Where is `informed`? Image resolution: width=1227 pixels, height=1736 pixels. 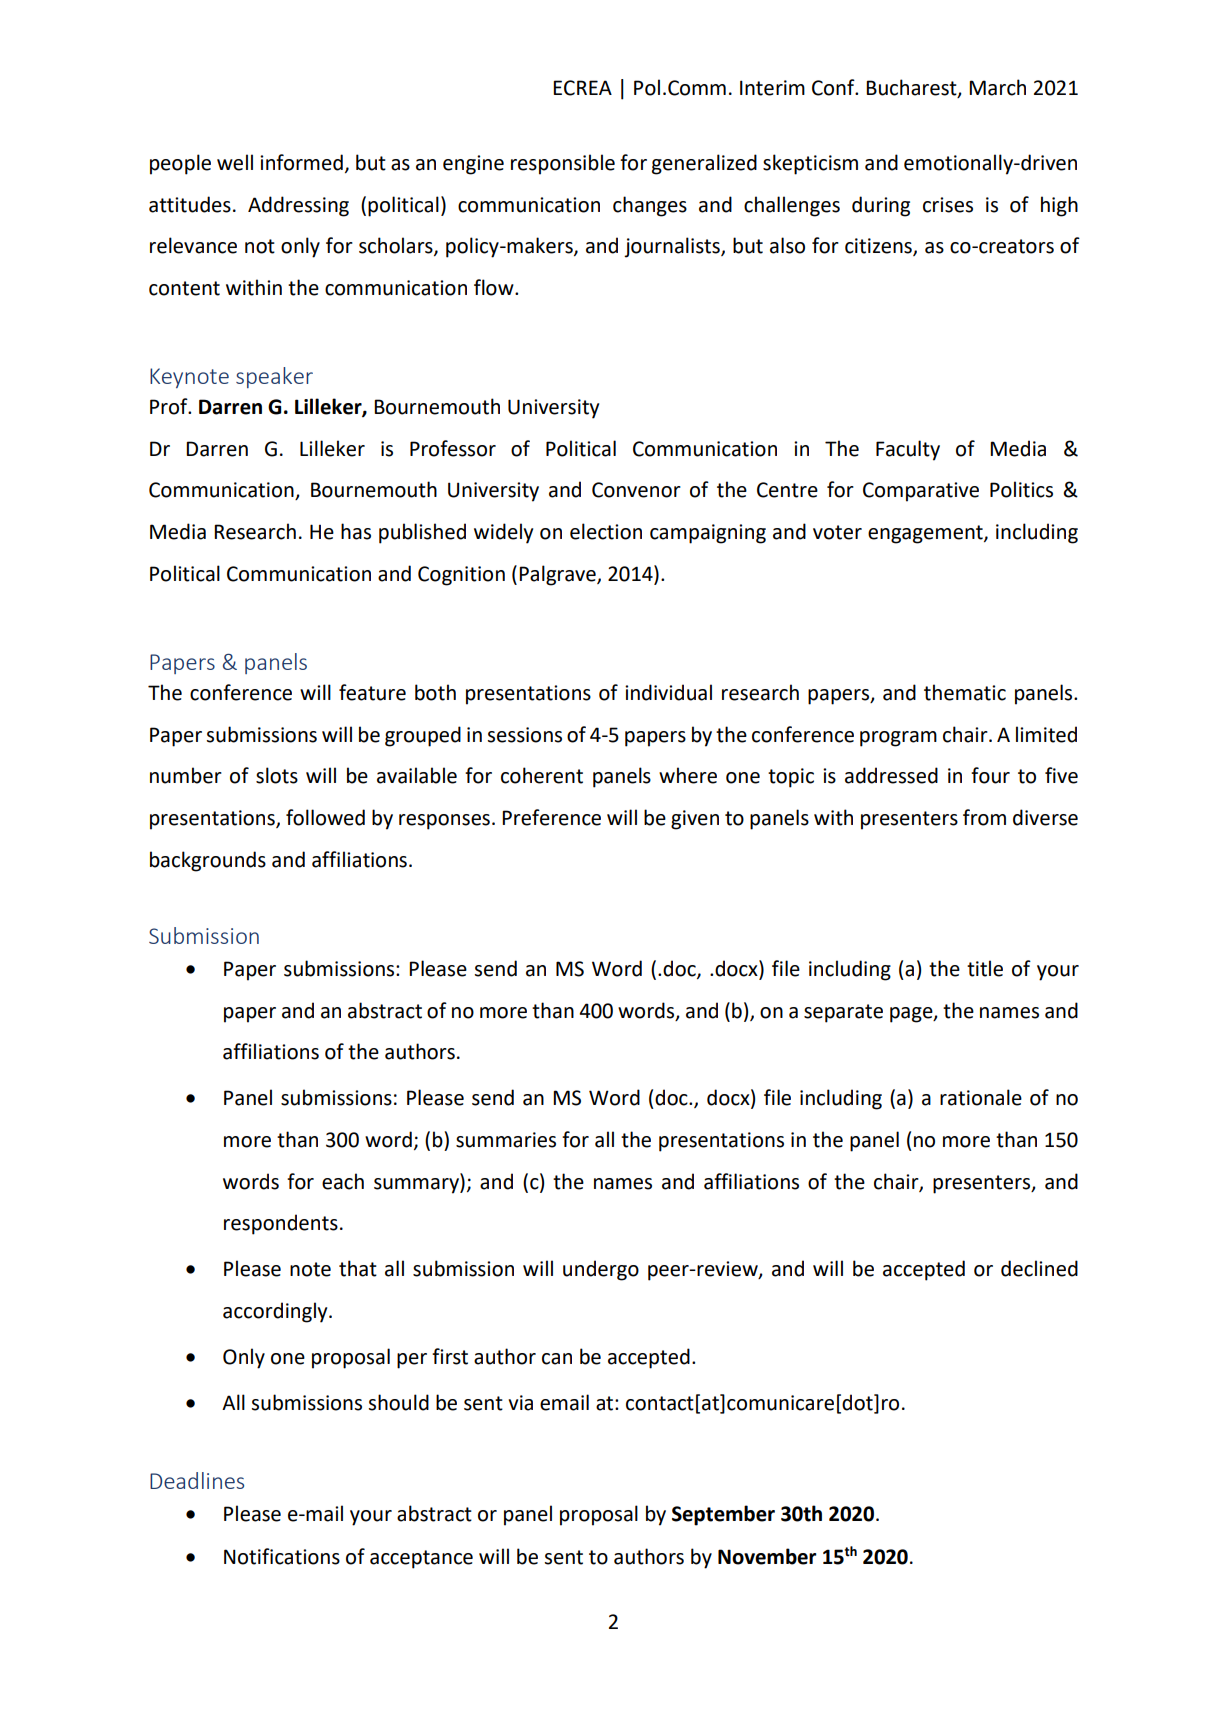
informed is located at coordinates (301, 162).
